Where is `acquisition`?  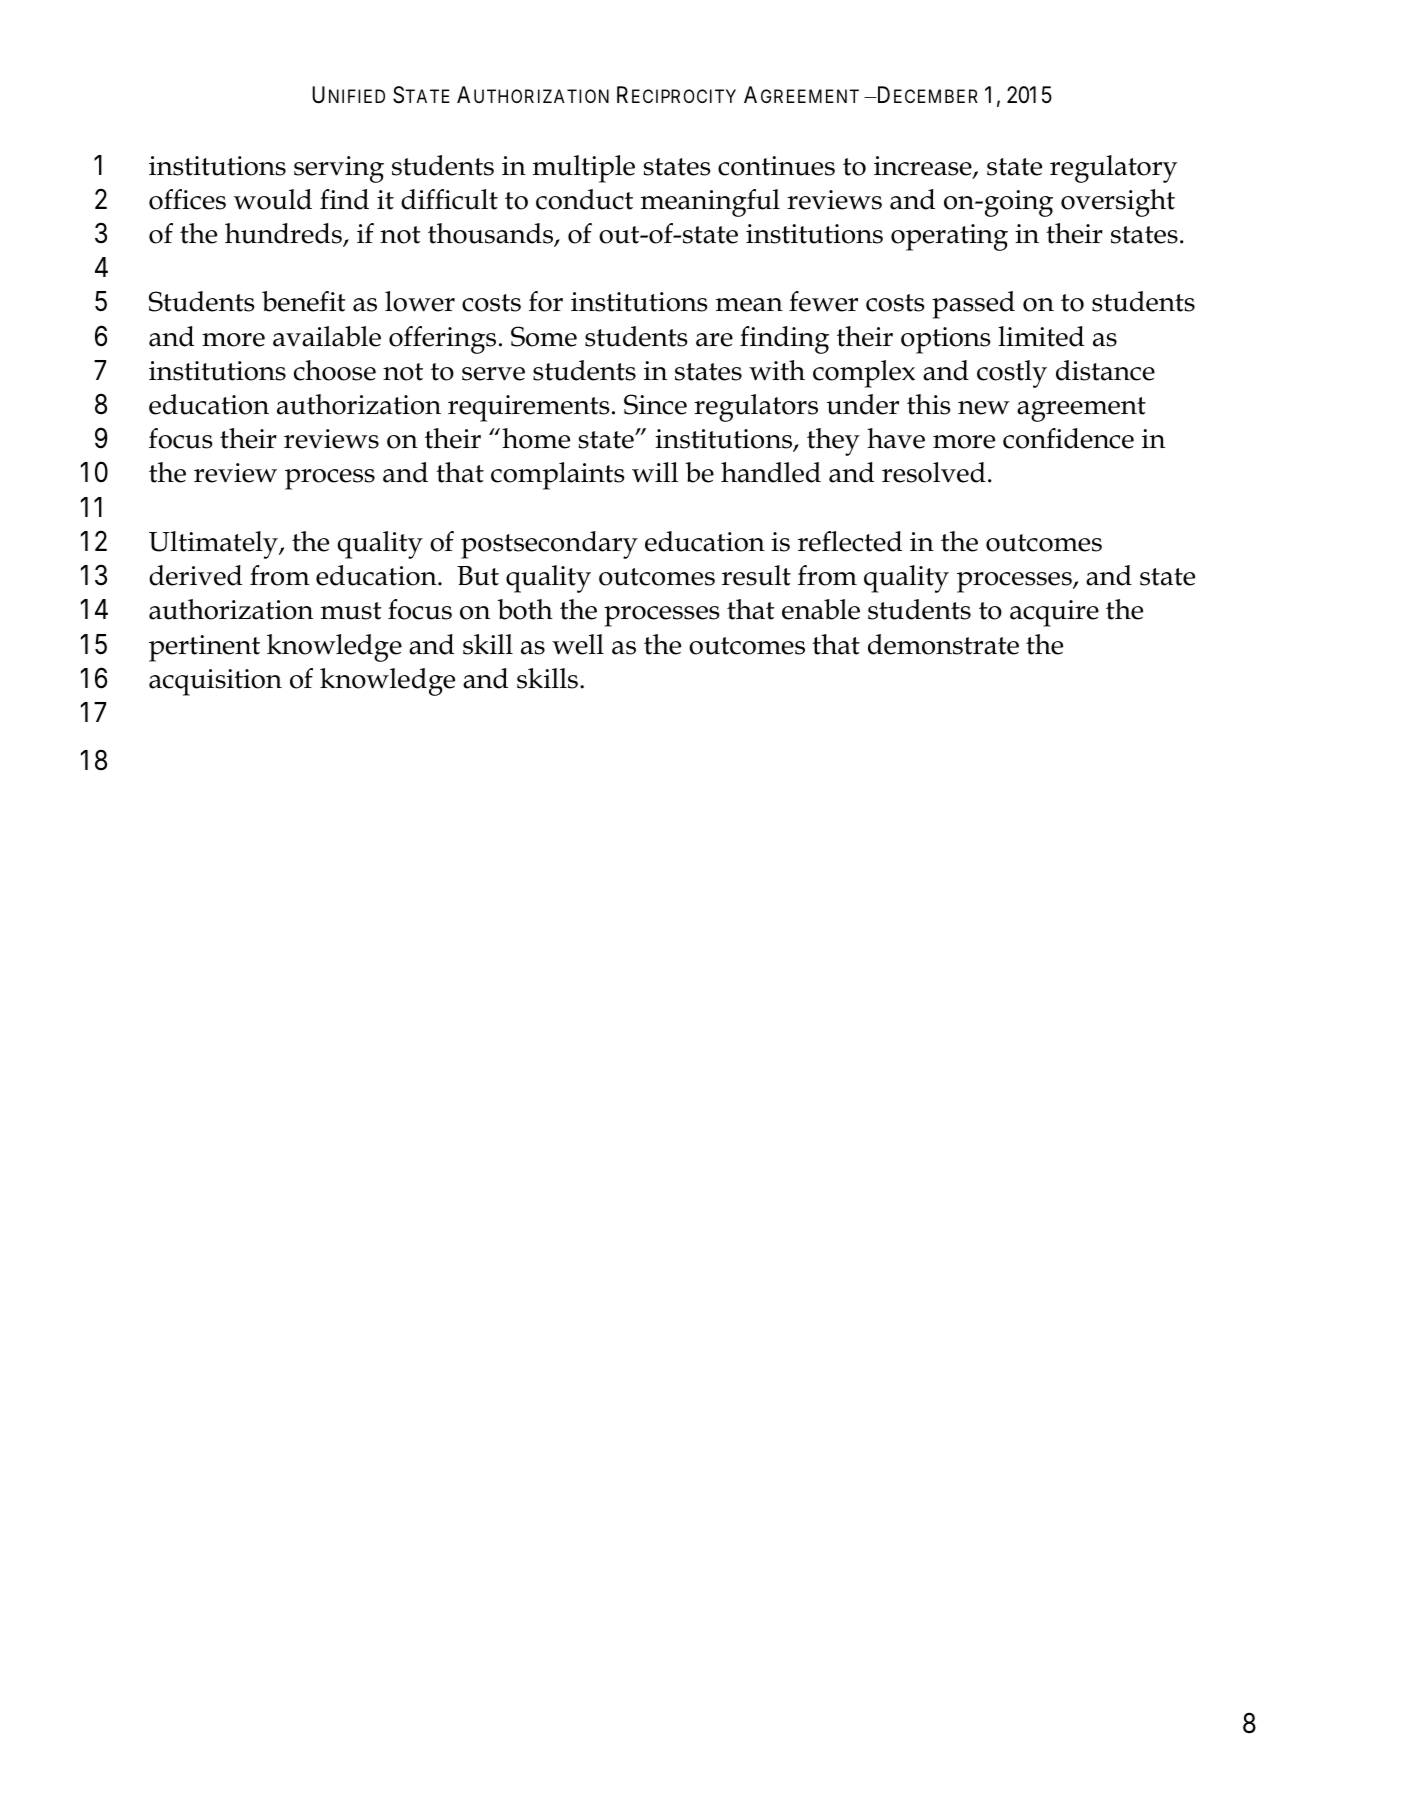
acquisition is located at coordinates (215, 682).
